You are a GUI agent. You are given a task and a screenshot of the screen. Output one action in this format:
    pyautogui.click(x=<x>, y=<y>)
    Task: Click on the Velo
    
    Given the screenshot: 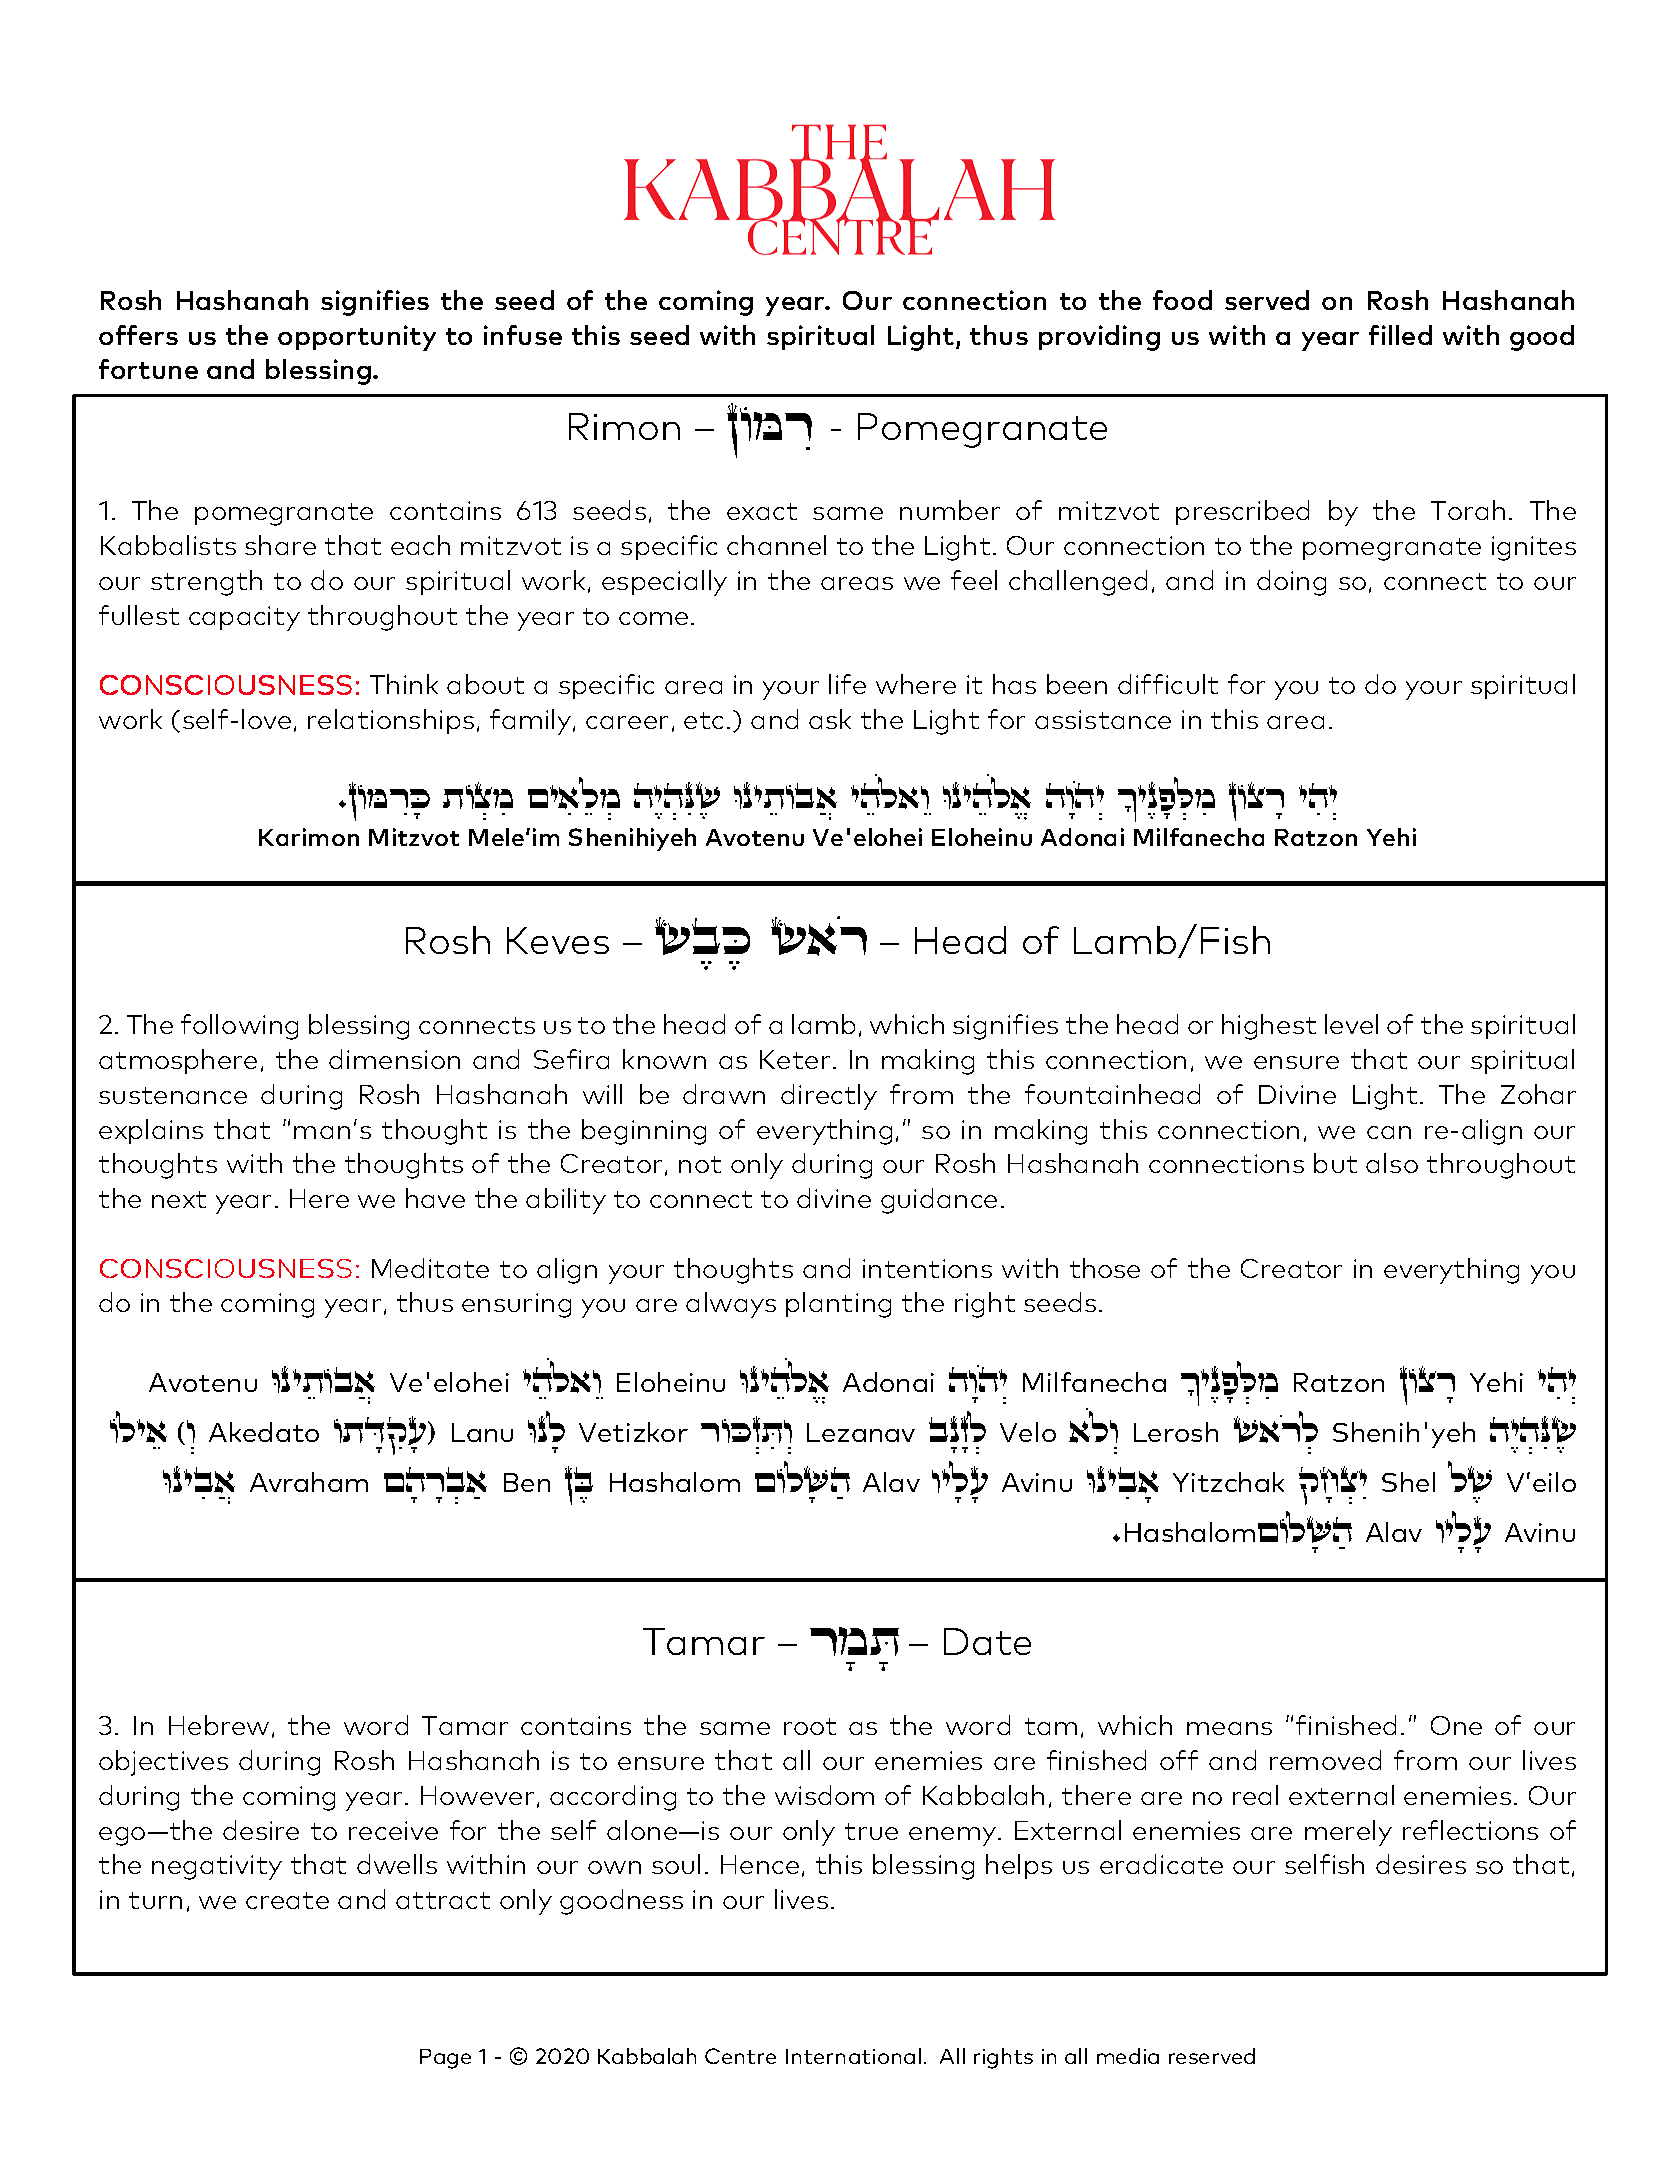 What is the action you would take?
    pyautogui.click(x=1028, y=1432)
